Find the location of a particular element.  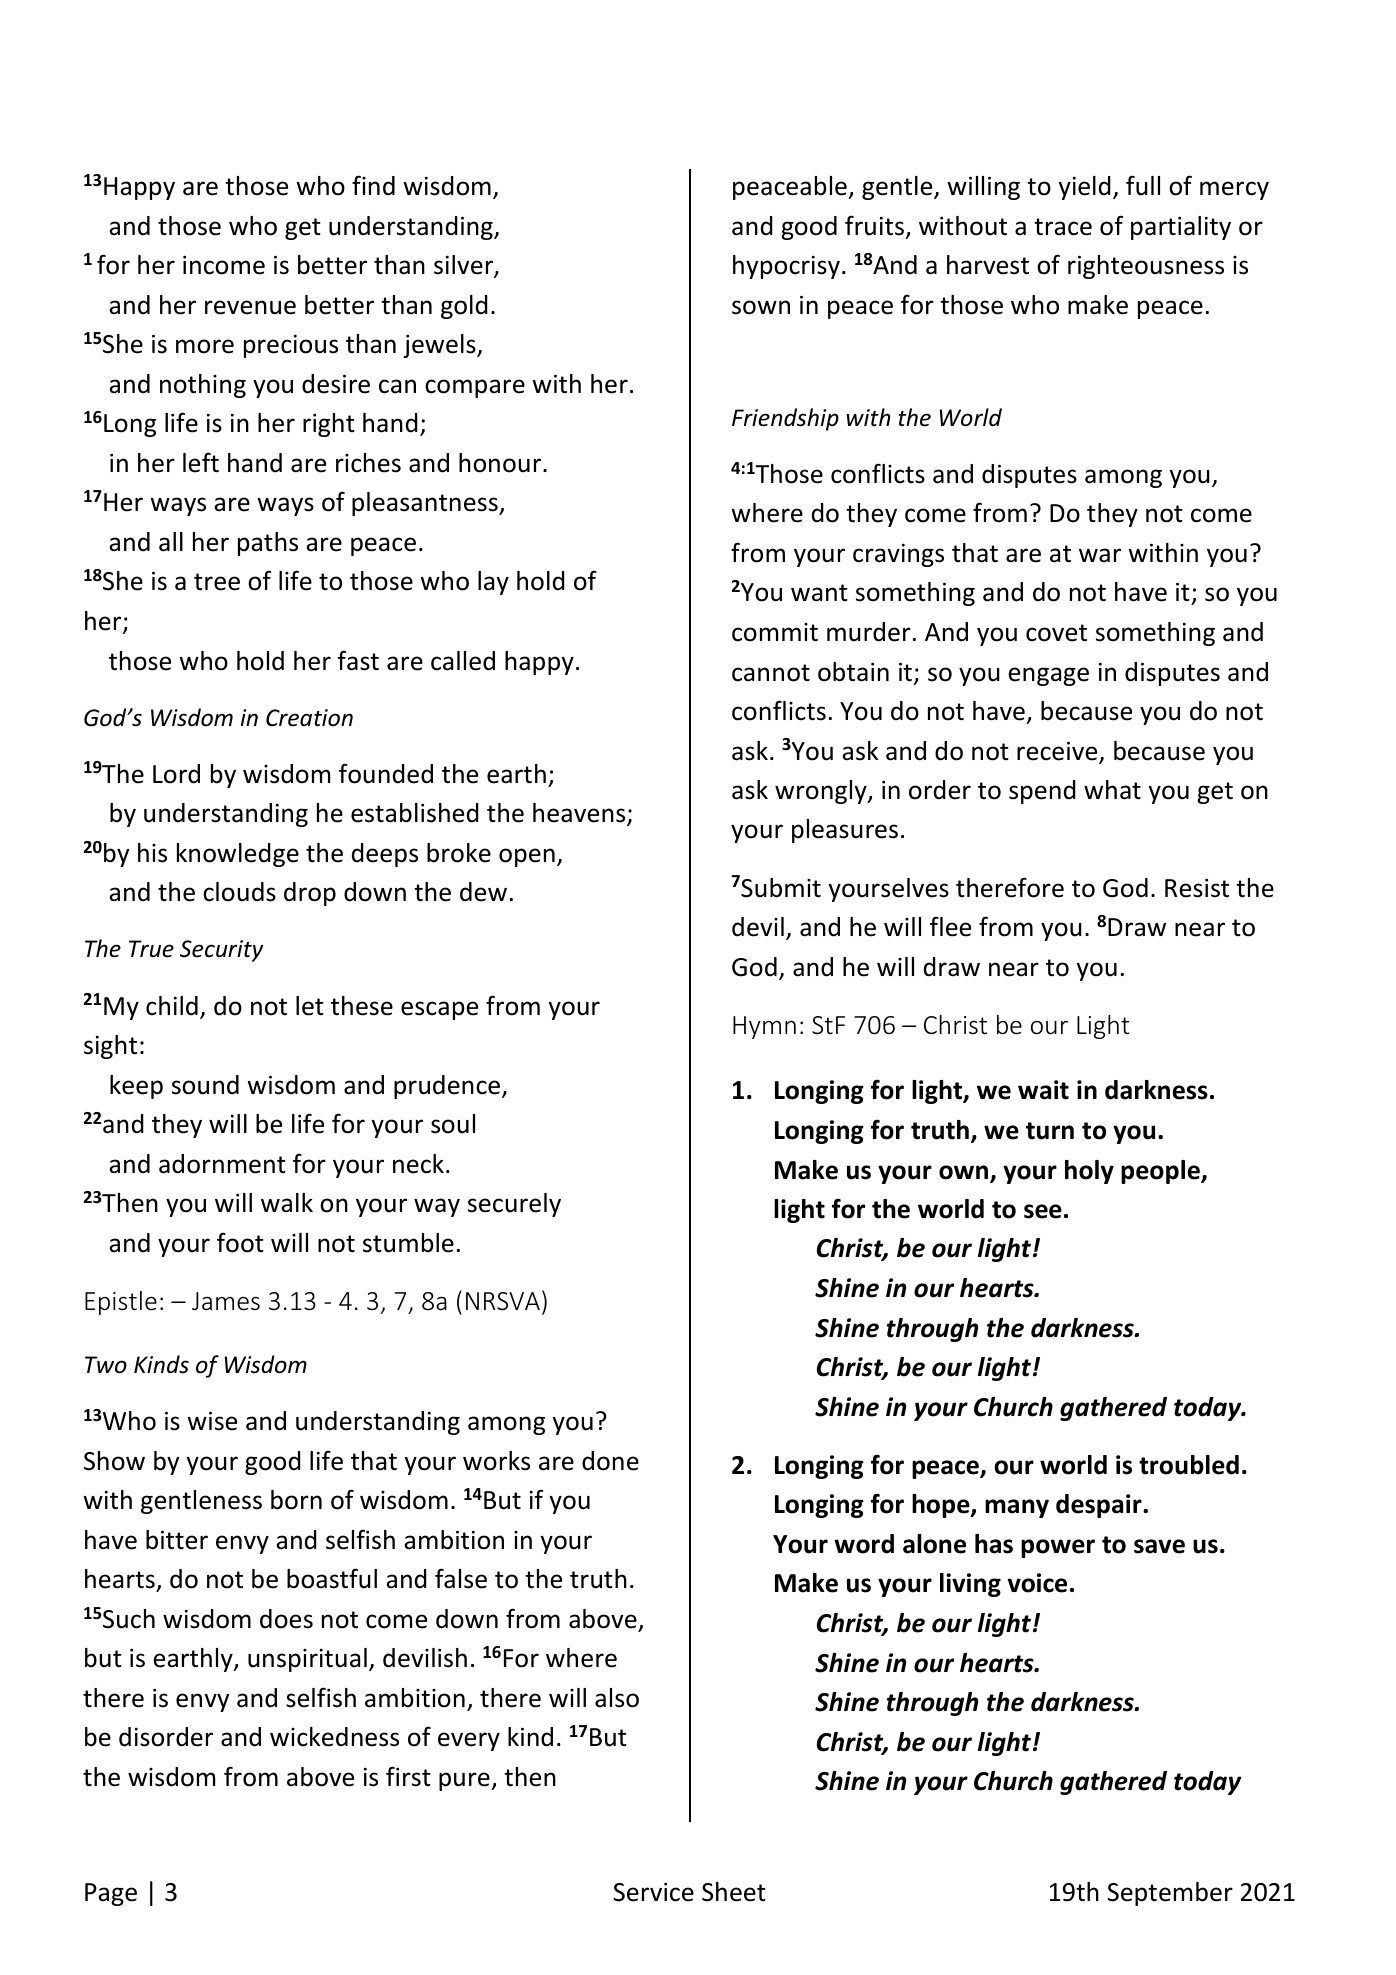

sound is located at coordinates (205, 1085).
